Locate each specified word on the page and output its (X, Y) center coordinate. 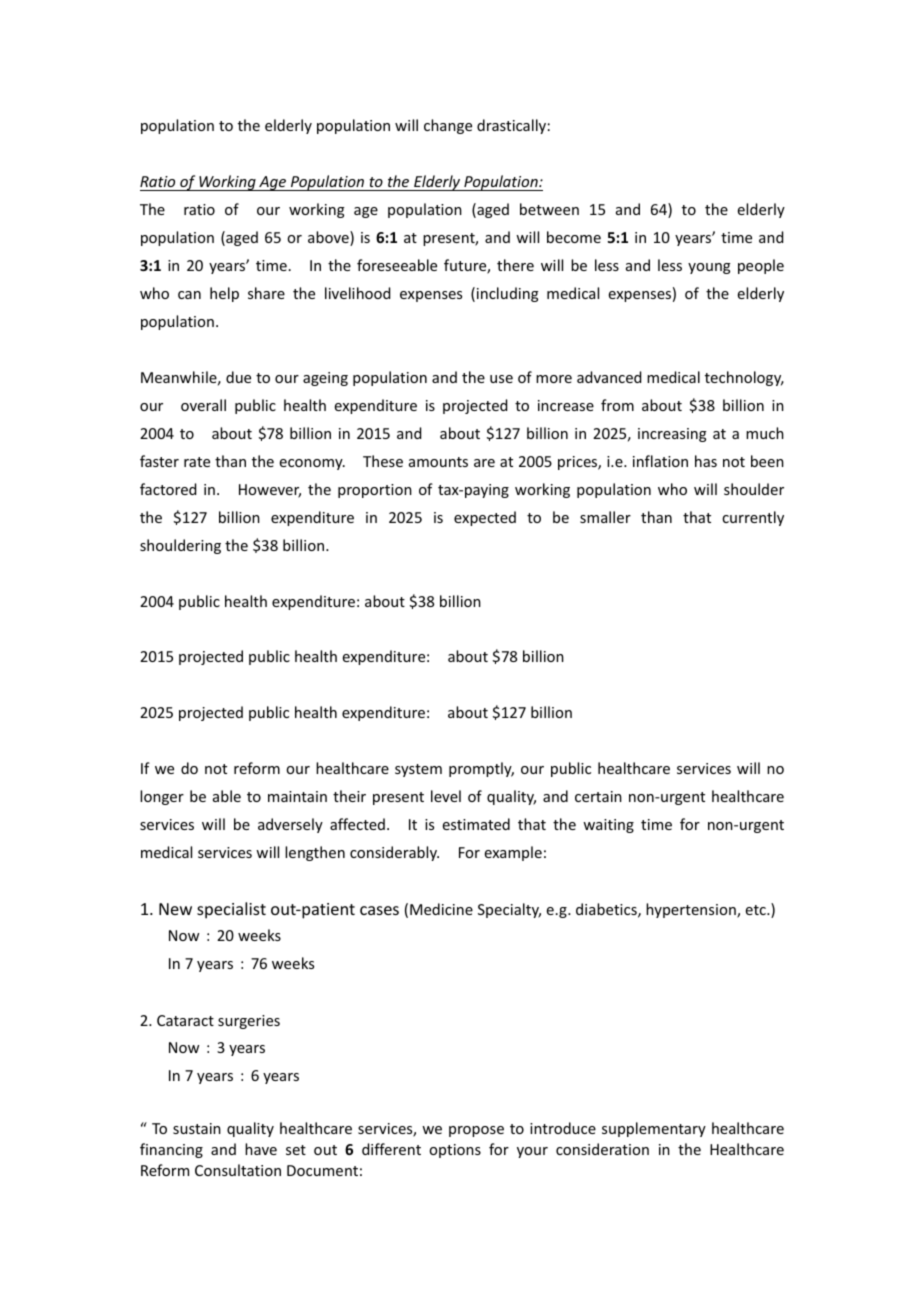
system (418, 770)
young (709, 268)
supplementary (654, 1129)
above (329, 238)
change (448, 126)
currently (753, 518)
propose (476, 1131)
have (261, 1149)
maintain (297, 796)
